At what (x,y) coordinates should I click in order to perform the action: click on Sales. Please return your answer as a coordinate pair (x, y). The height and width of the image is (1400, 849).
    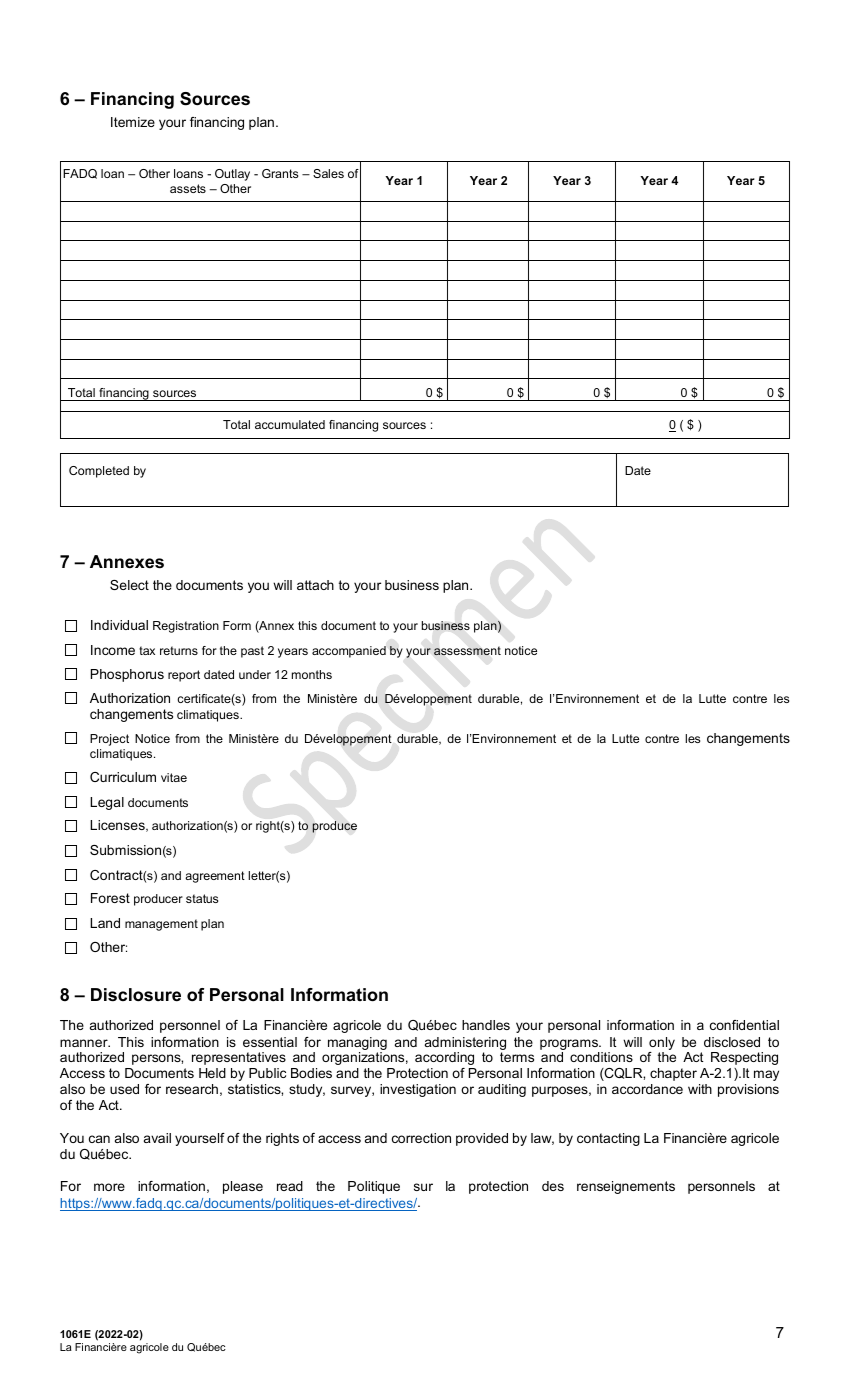
    Looking at the image, I should click on (328, 173).
